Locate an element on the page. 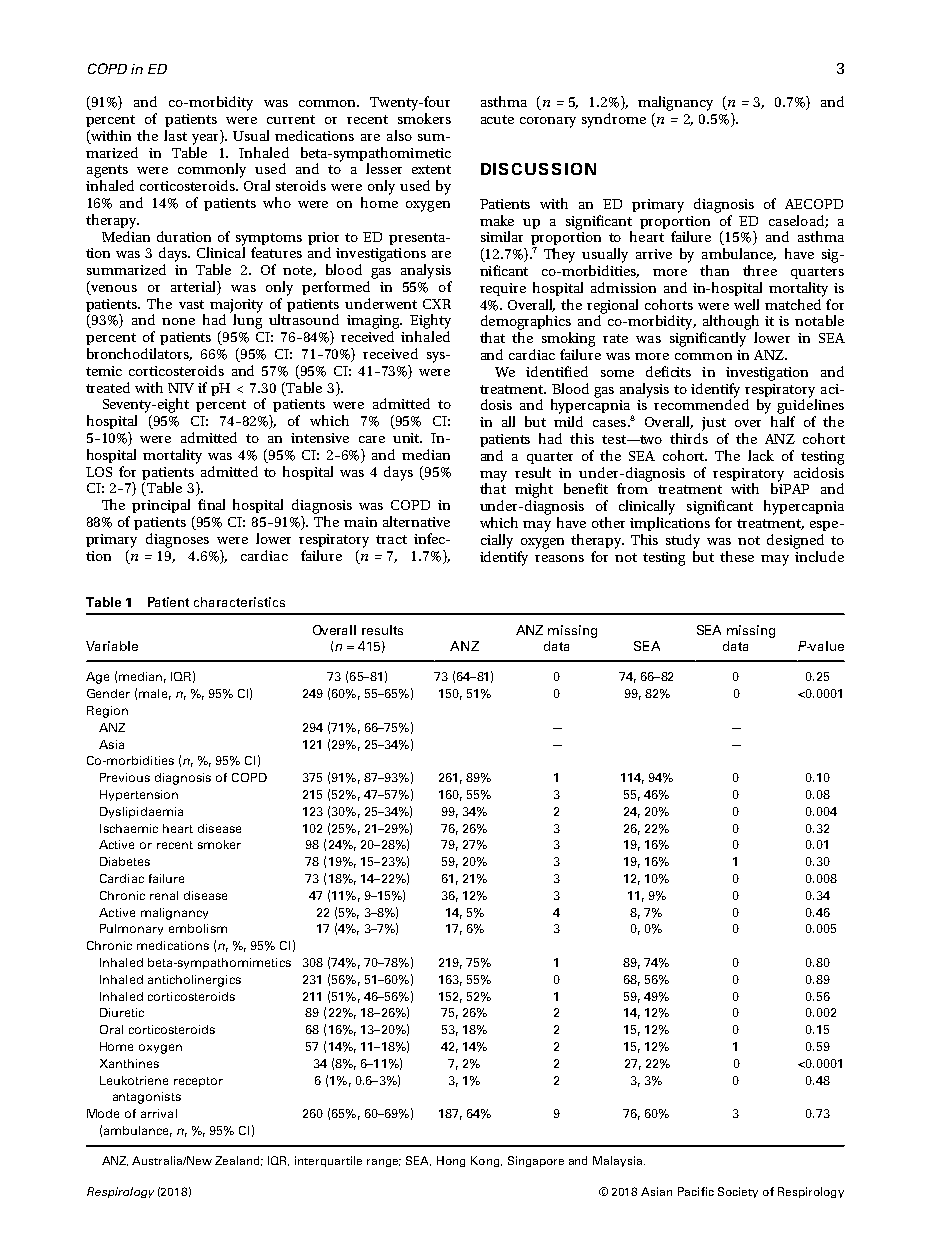 The image size is (952, 1247). syndrome is located at coordinates (614, 120).
